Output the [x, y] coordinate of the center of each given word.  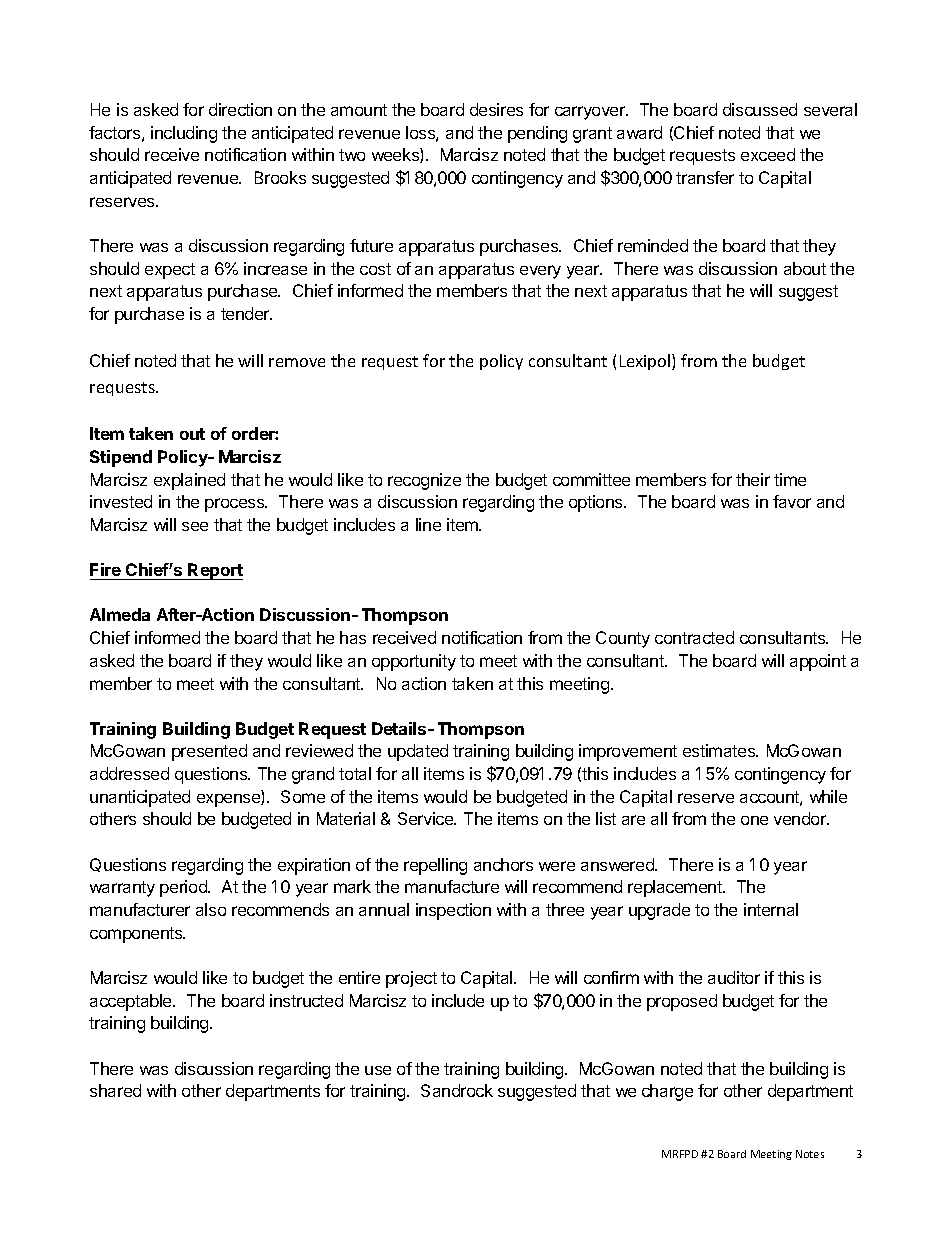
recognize [424, 481]
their [753, 479]
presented [209, 752]
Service [427, 818]
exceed [768, 154]
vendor [801, 818]
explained [189, 481]
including [184, 134]
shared [115, 1090]
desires [496, 109]
